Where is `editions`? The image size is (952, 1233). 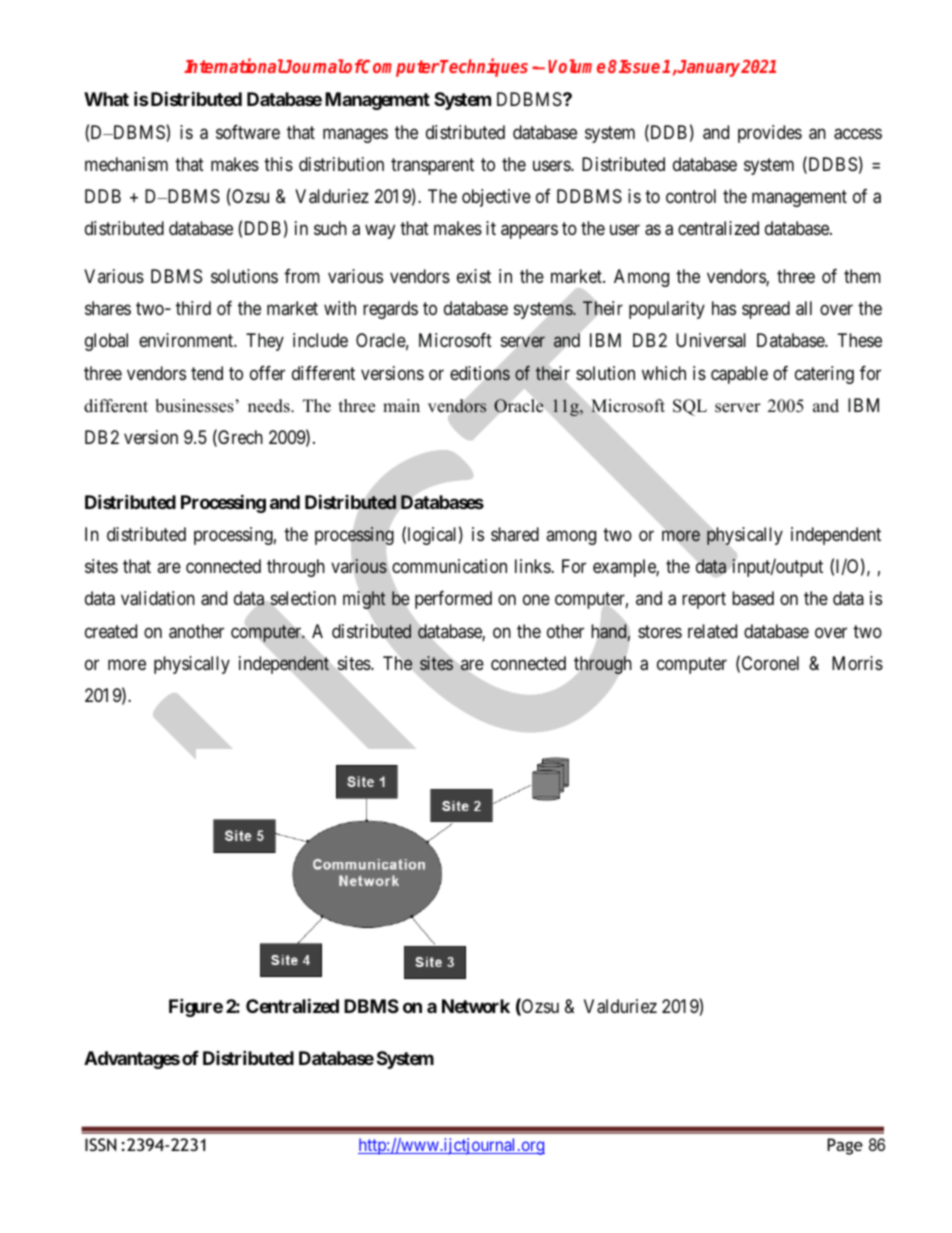
editions is located at coordinates (480, 373).
